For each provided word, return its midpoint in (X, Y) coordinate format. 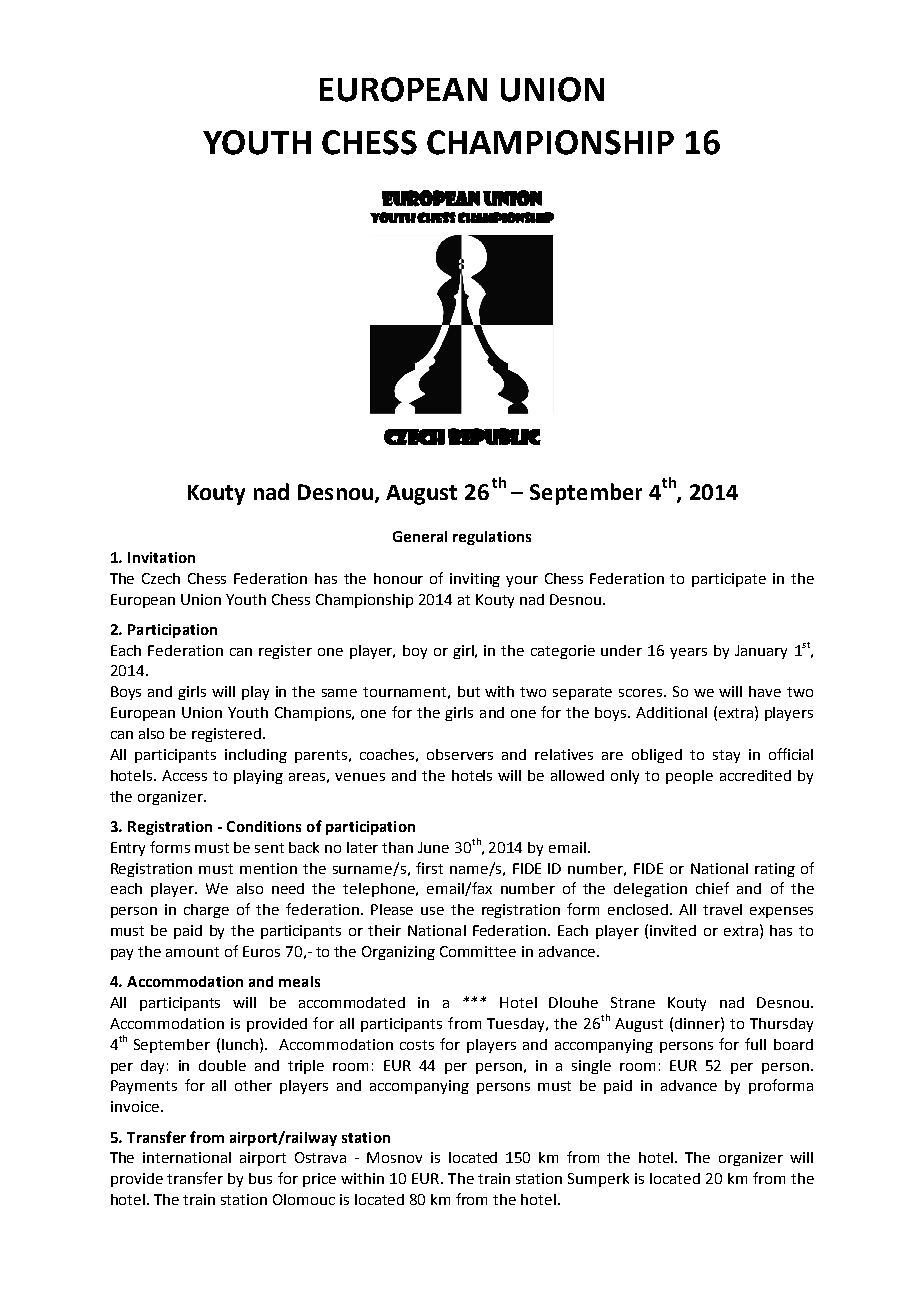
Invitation (161, 557)
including (256, 756)
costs (417, 1045)
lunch (241, 1044)
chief (712, 888)
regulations (492, 538)
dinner (698, 1023)
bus (260, 1178)
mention (268, 868)
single (591, 1067)
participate (729, 580)
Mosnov (394, 1157)
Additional (671, 712)
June (433, 847)
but (469, 691)
